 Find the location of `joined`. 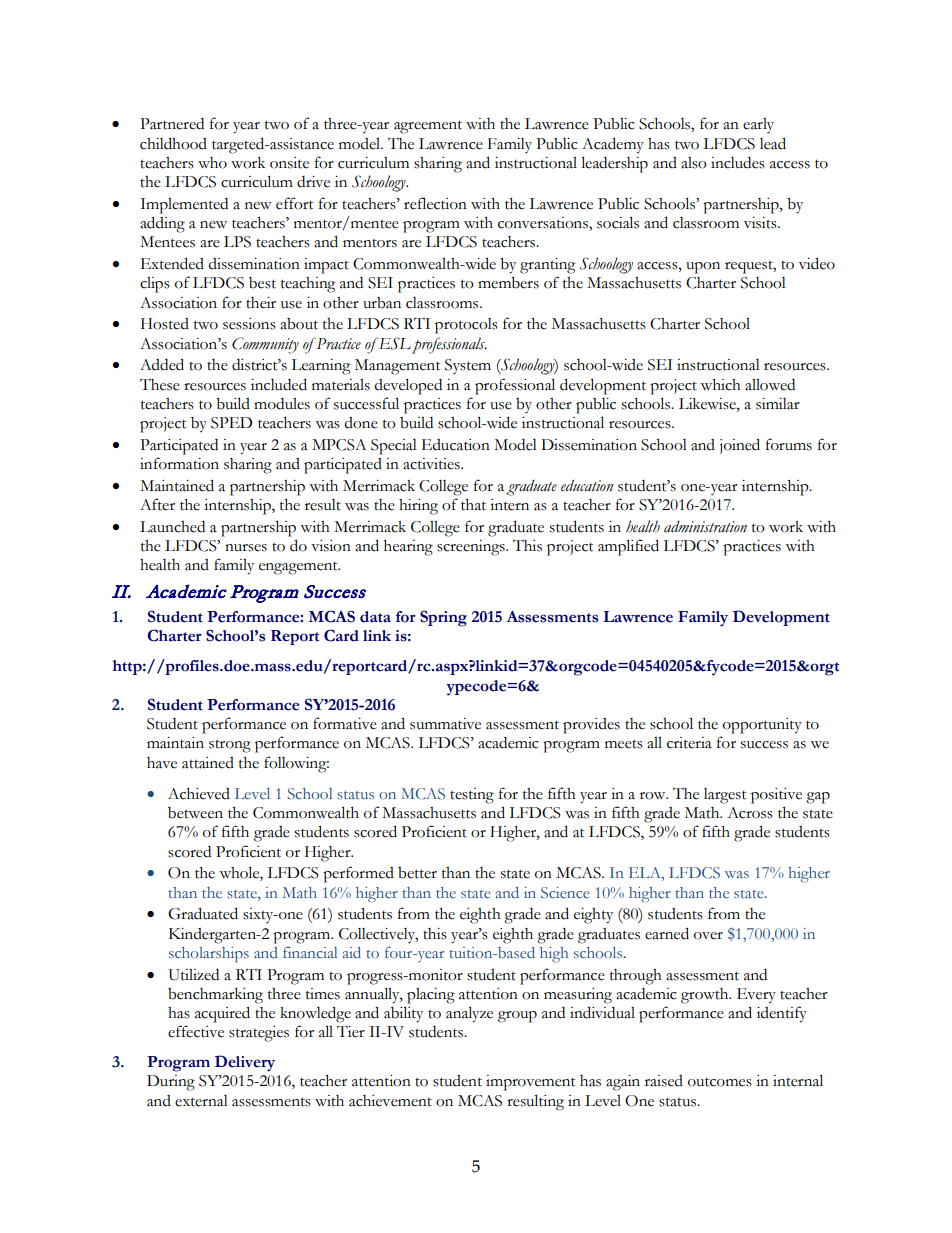

joined is located at coordinates (740, 446).
